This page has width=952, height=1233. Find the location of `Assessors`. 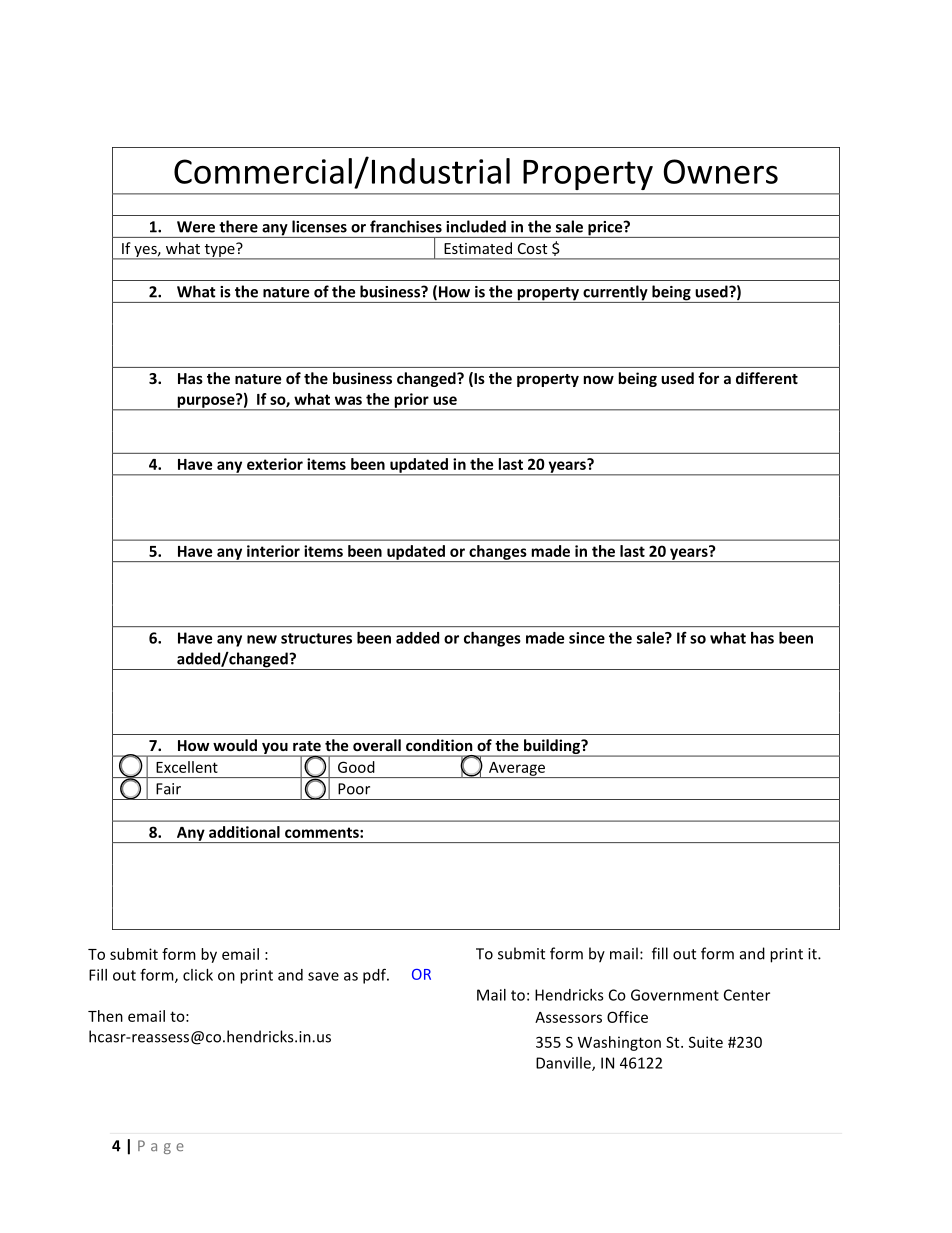

Assessors is located at coordinates (568, 1017).
